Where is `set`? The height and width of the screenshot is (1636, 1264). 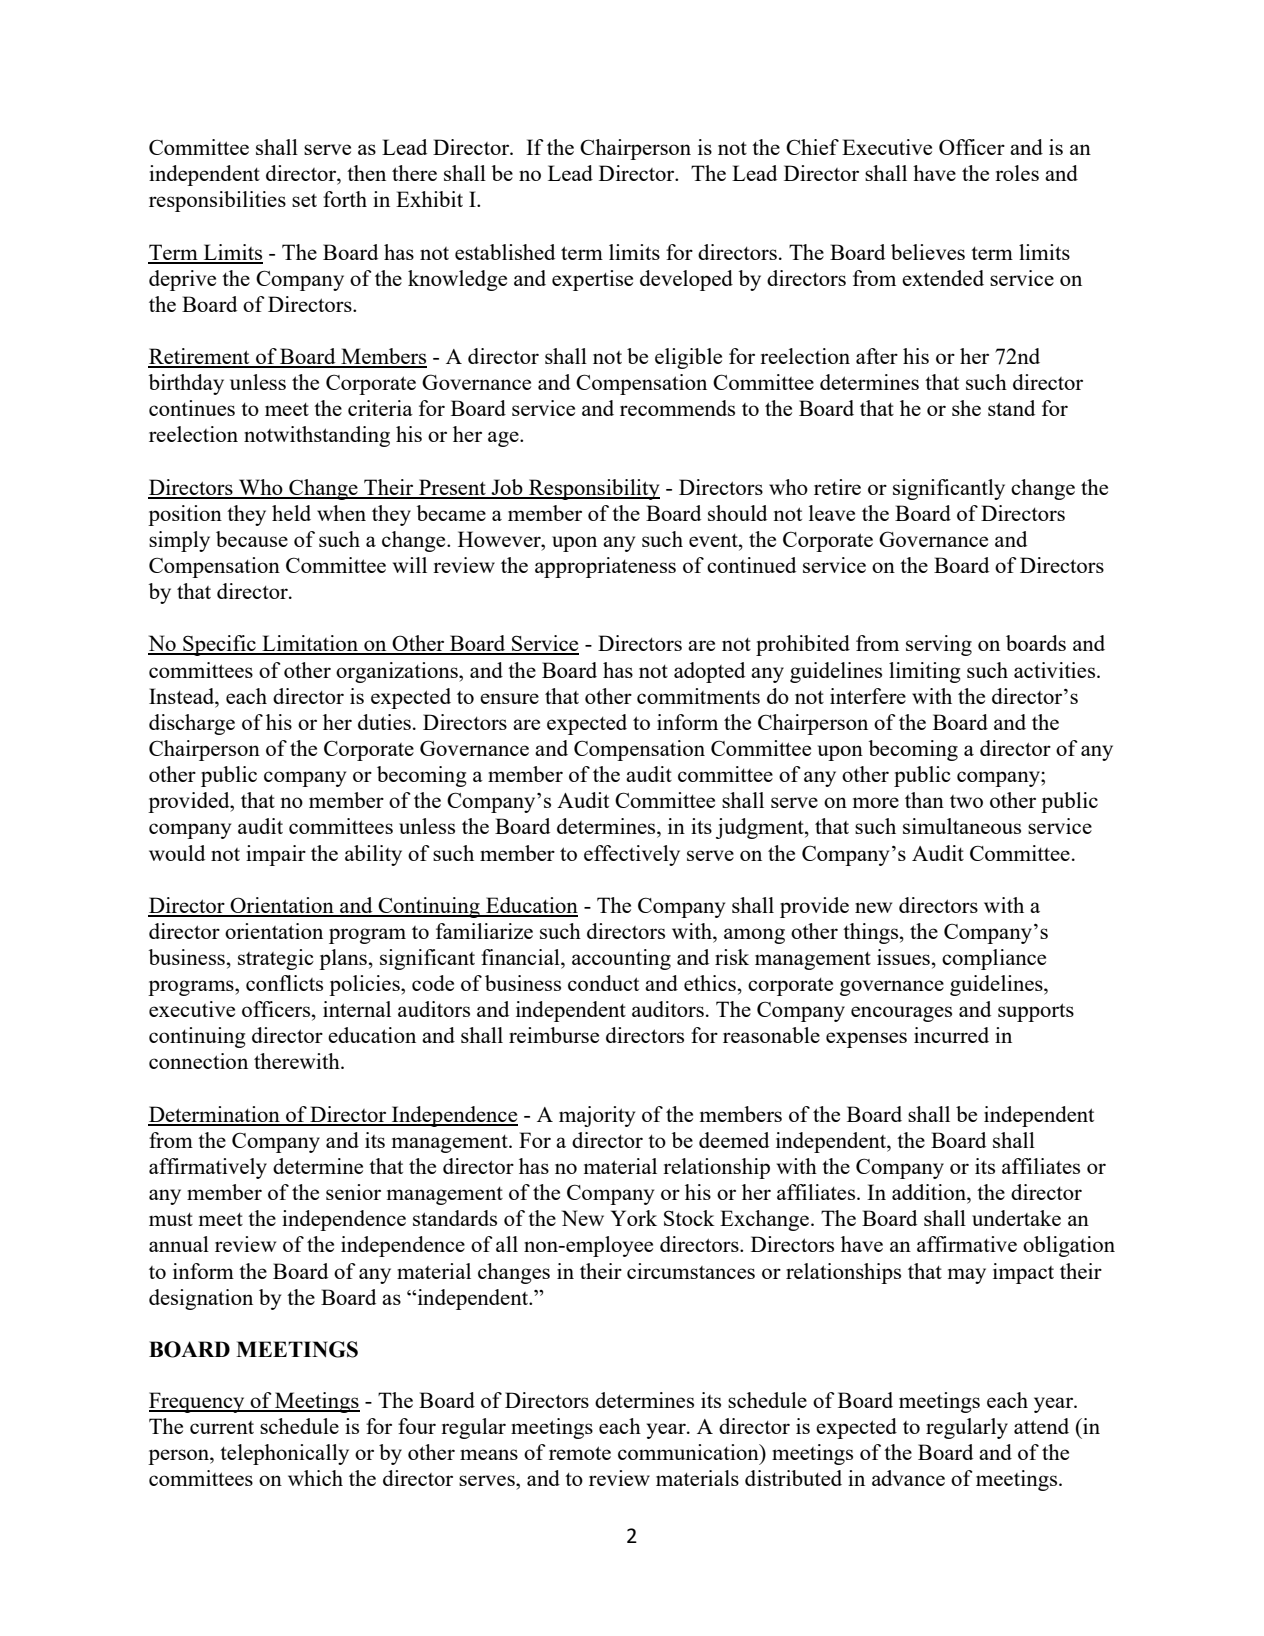
set is located at coordinates (304, 200).
